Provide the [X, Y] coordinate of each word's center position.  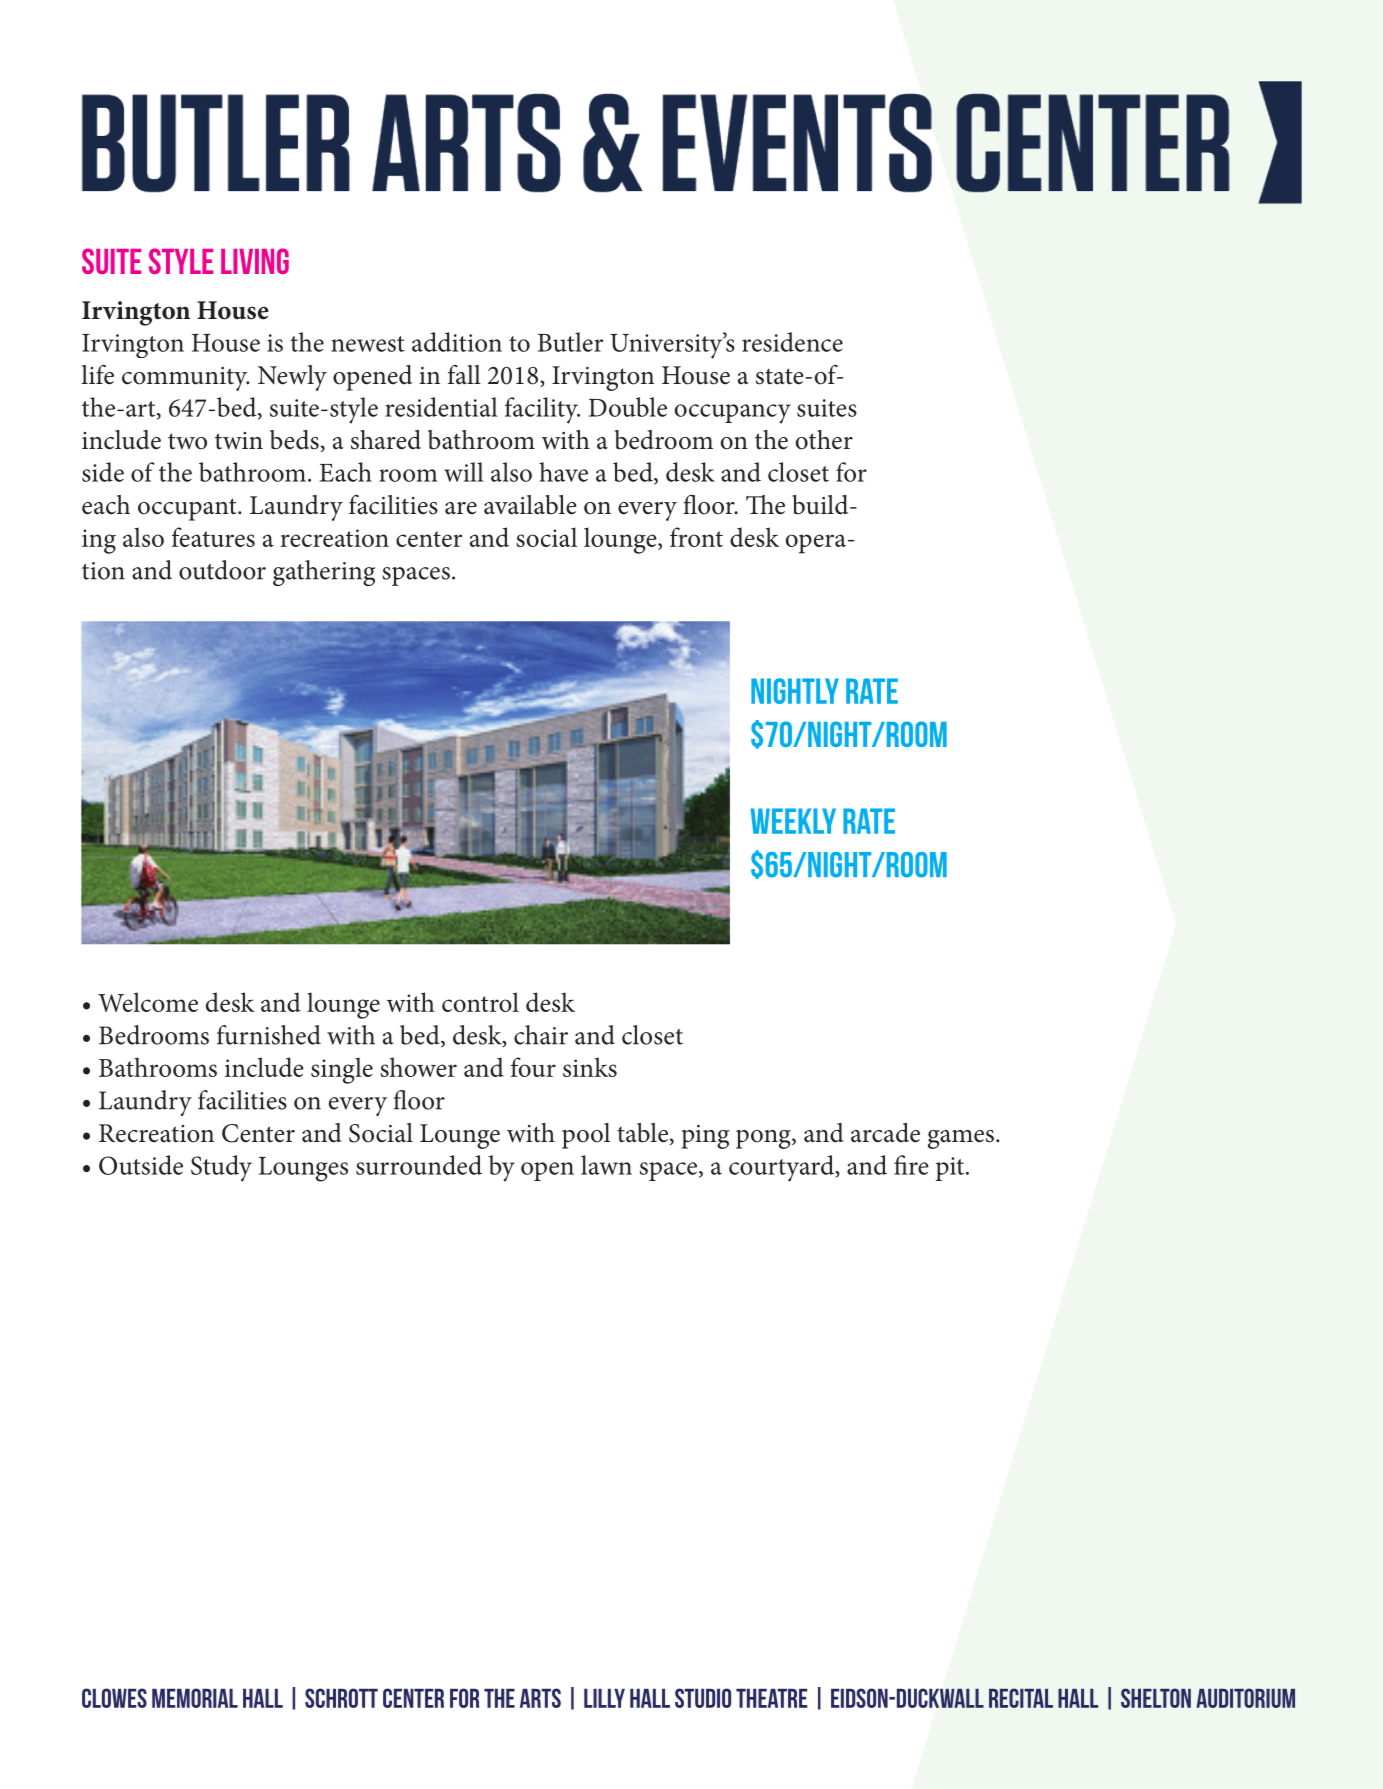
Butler [570, 342]
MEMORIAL [195, 1698]
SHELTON [1156, 1698]
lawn [606, 1165]
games [961, 1139]
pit [951, 1169]
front [696, 537]
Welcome [148, 1002]
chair [541, 1035]
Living [255, 261]
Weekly [793, 821]
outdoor [222, 570]
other [824, 440]
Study [221, 1168]
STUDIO [703, 1698]
